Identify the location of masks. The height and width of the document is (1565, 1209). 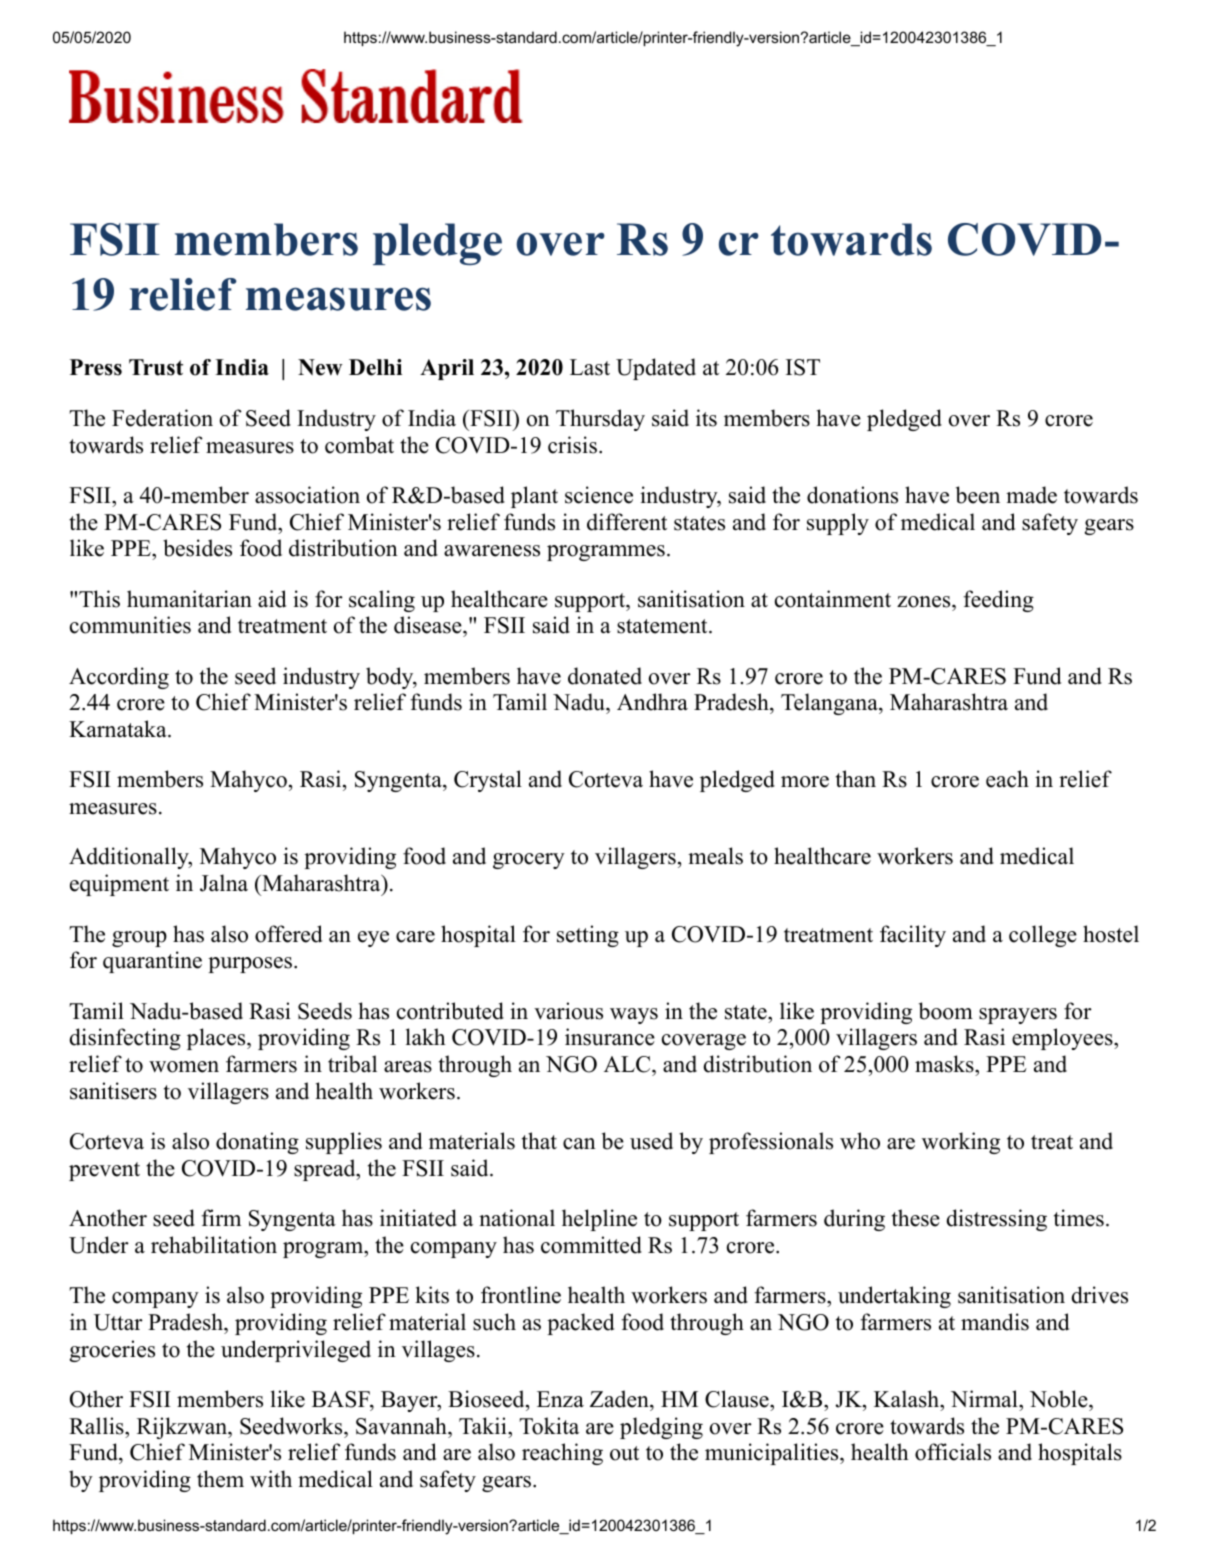
(944, 1064).
